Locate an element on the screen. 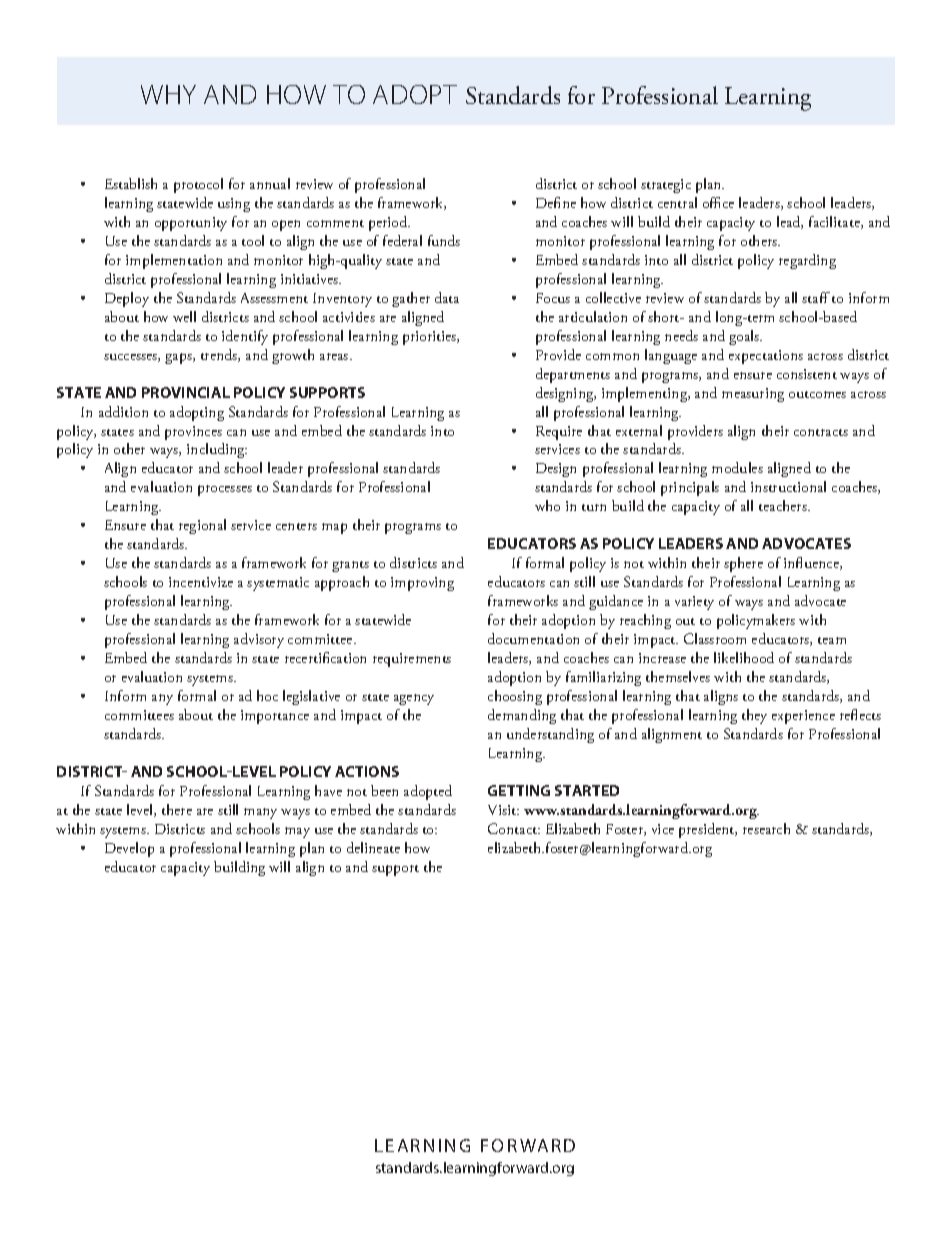 The width and height of the screenshot is (952, 1237). Define is located at coordinates (556, 202).
